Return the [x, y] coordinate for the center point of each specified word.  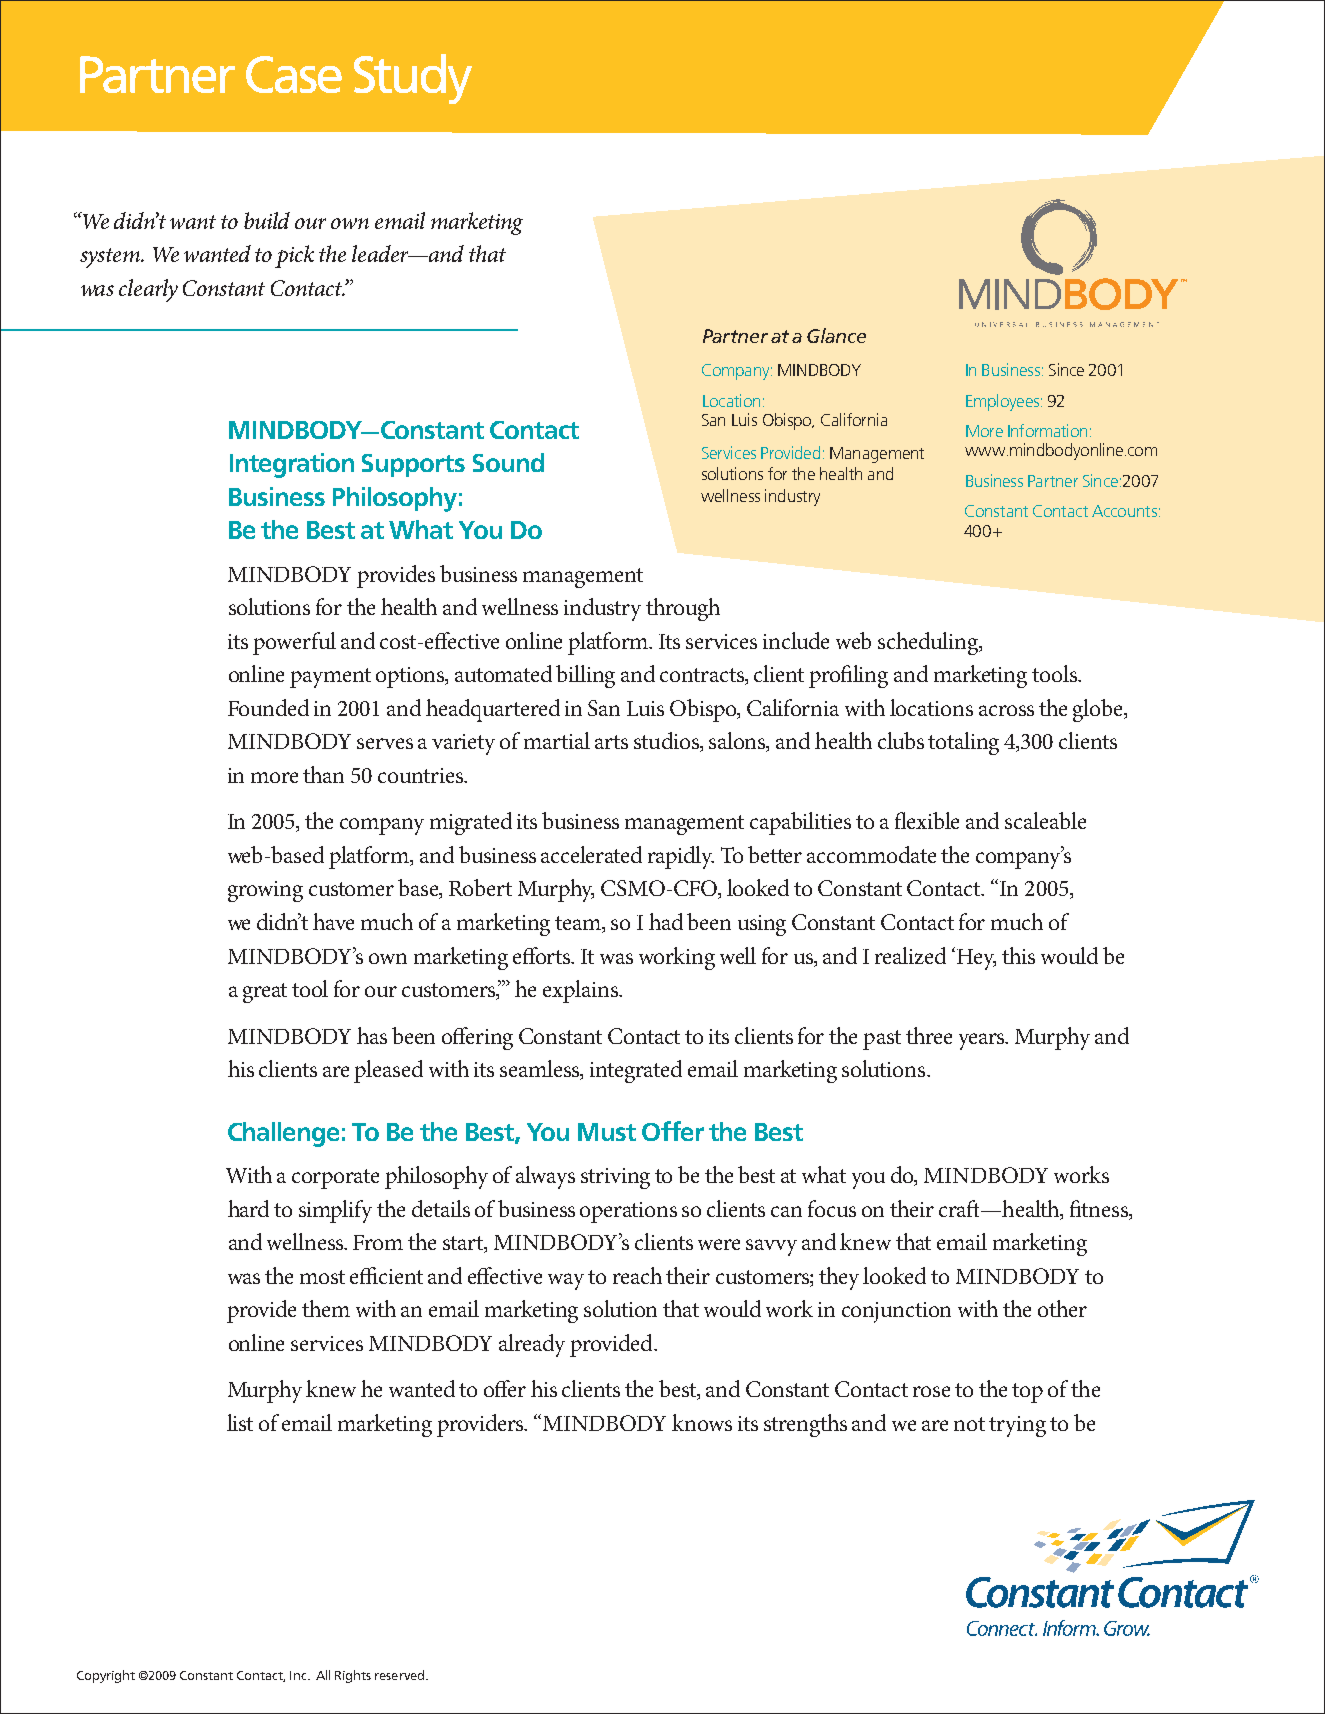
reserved [401, 1675]
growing [265, 891]
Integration [292, 465]
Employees [1004, 402]
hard [248, 1208]
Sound [508, 462]
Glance [836, 335]
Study [413, 79]
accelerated [591, 854]
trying [1017, 1426]
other [1062, 1308]
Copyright [106, 1676]
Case [294, 74]
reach [637, 1275]
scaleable [1045, 820]
